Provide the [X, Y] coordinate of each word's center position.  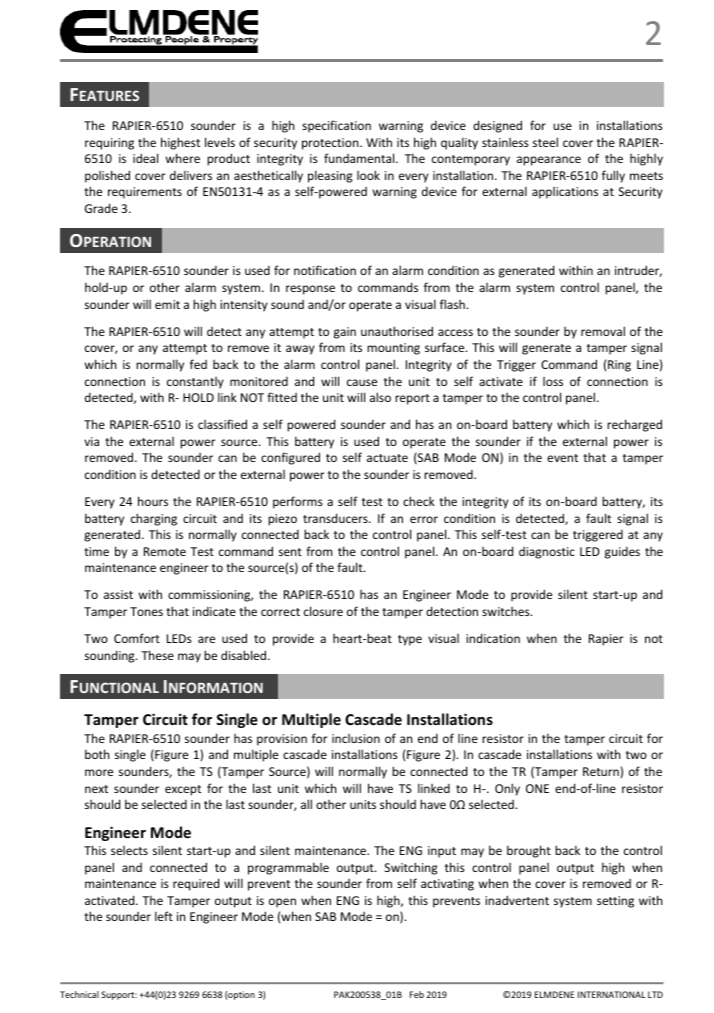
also [380, 397]
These [157, 655]
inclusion [356, 738]
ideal [145, 158]
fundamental [360, 158]
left [164, 916]
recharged [634, 425]
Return [602, 772]
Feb [417, 994]
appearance [549, 161]
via [91, 441]
